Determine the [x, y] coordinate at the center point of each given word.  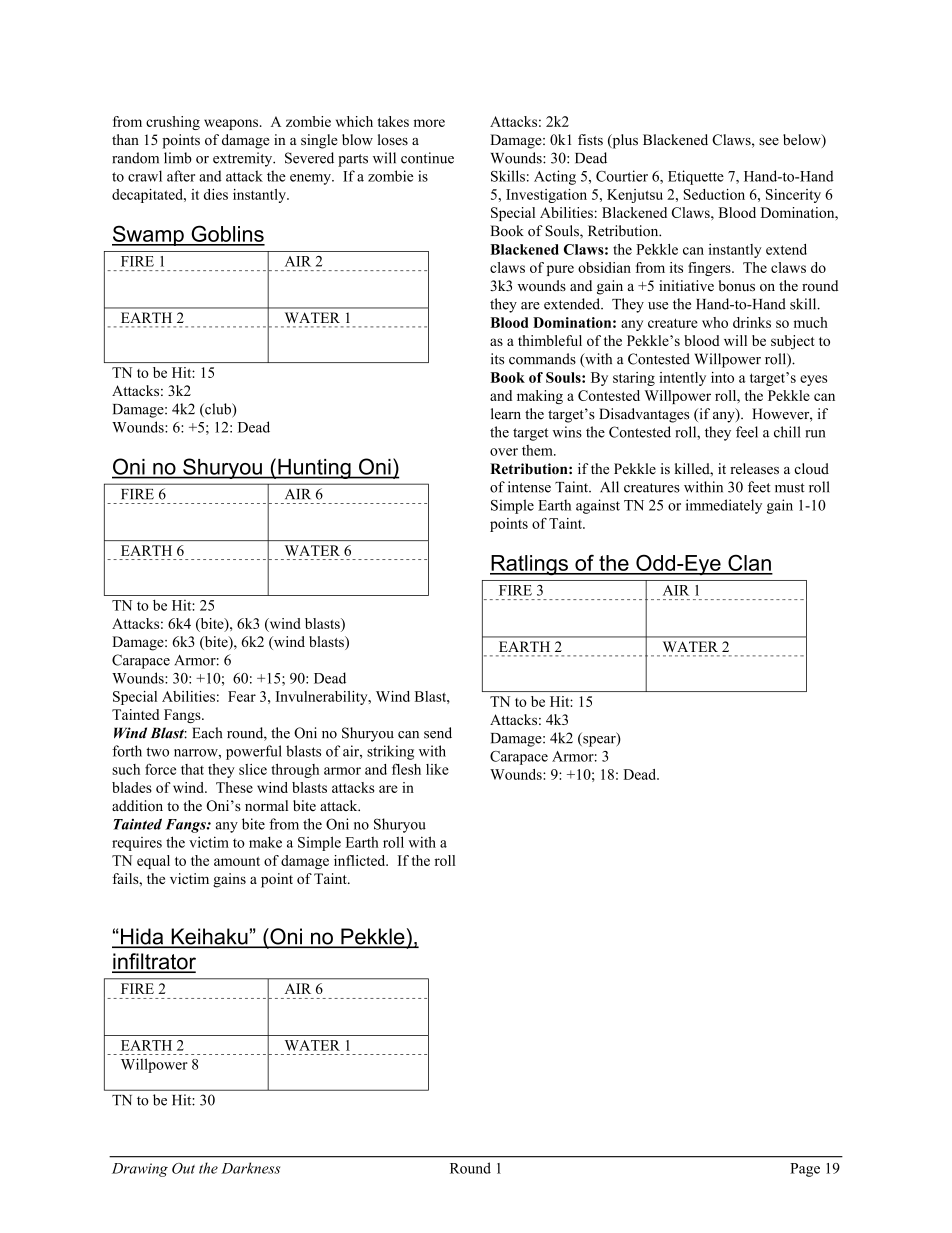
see [769, 141]
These [234, 787]
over [504, 452]
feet [759, 487]
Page [805, 1170]
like [437, 769]
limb [178, 158]
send [438, 733]
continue [427, 158]
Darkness [250, 1168]
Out [183, 1168]
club [218, 410]
